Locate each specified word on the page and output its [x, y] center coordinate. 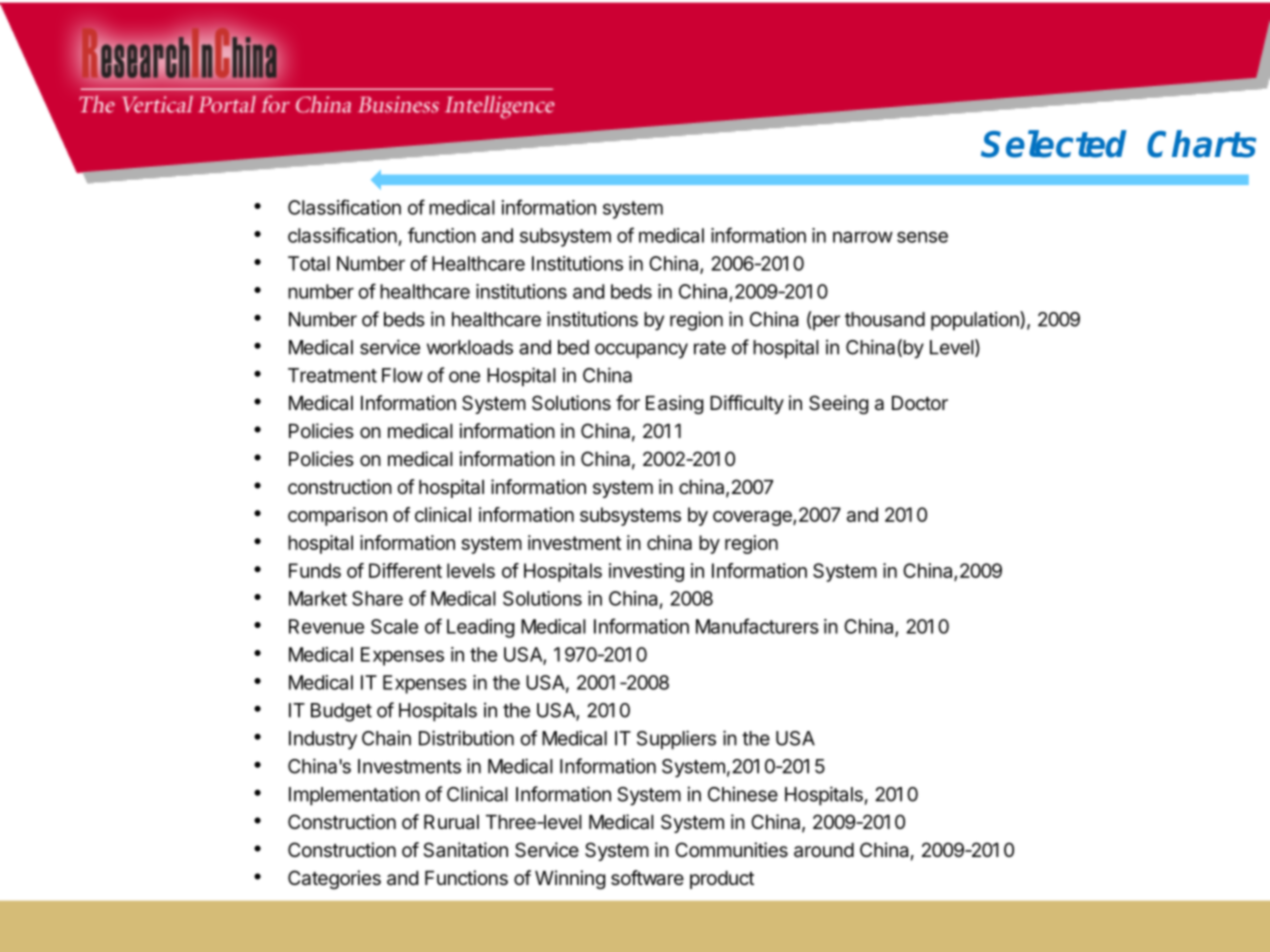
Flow [402, 375]
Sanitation [465, 850]
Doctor [920, 403]
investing [646, 572]
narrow [863, 237]
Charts [1201, 144]
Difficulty [747, 404]
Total [309, 263]
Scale [394, 626]
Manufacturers [757, 626]
